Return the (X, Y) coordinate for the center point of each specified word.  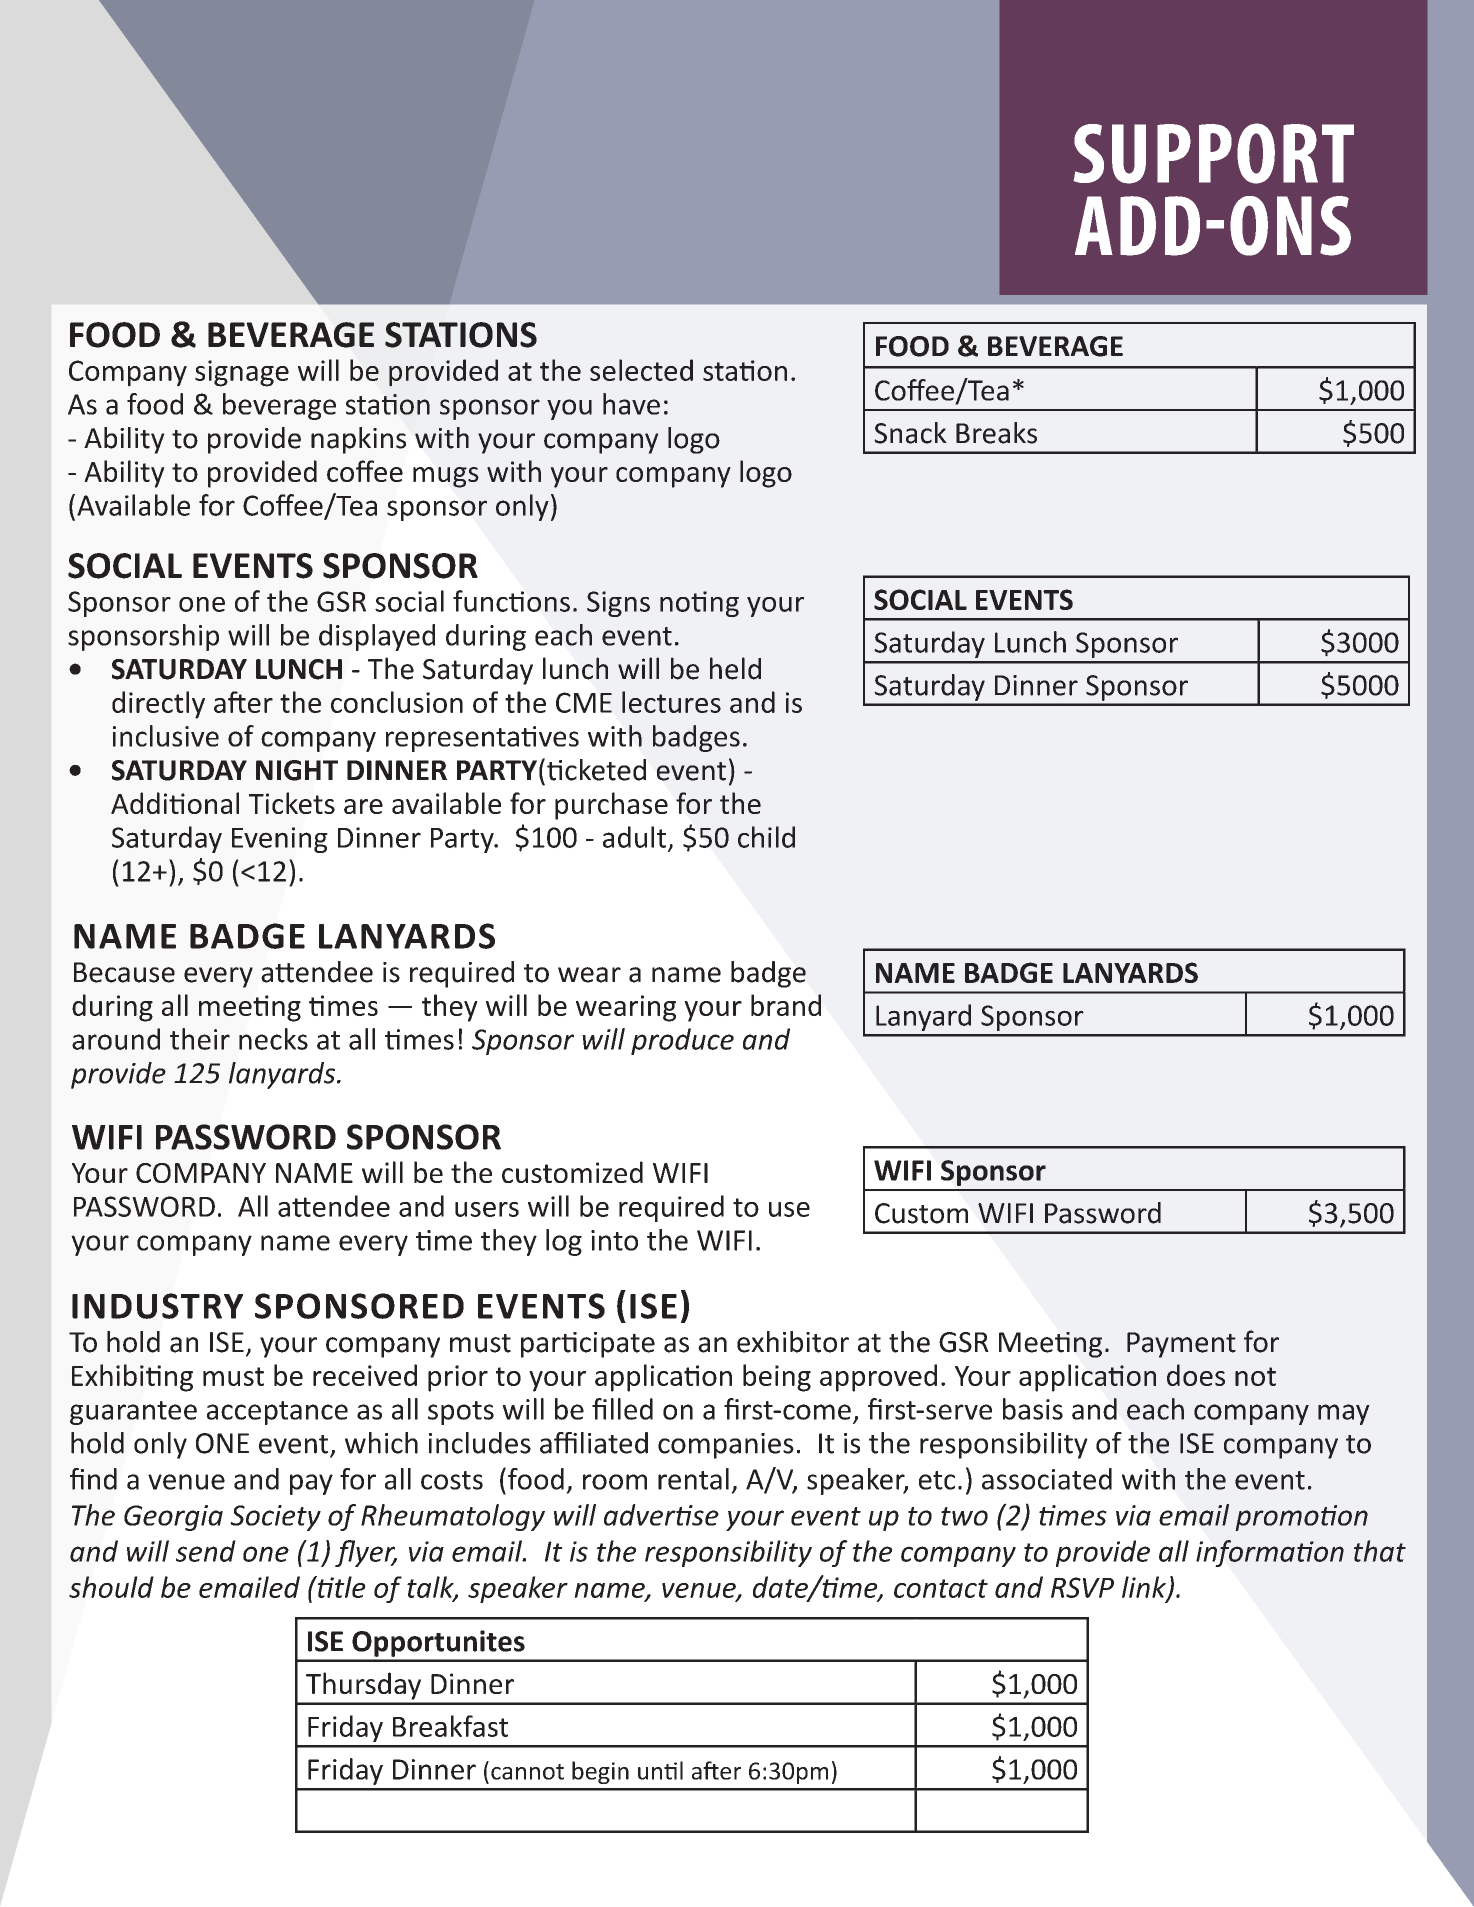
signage (242, 373)
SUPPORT (1213, 153)
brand (786, 1005)
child (766, 837)
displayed (377, 637)
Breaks (996, 433)
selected (641, 370)
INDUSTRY (157, 1306)
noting (699, 604)
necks (273, 1039)
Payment (1181, 1345)
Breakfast (450, 1726)
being (777, 1378)
